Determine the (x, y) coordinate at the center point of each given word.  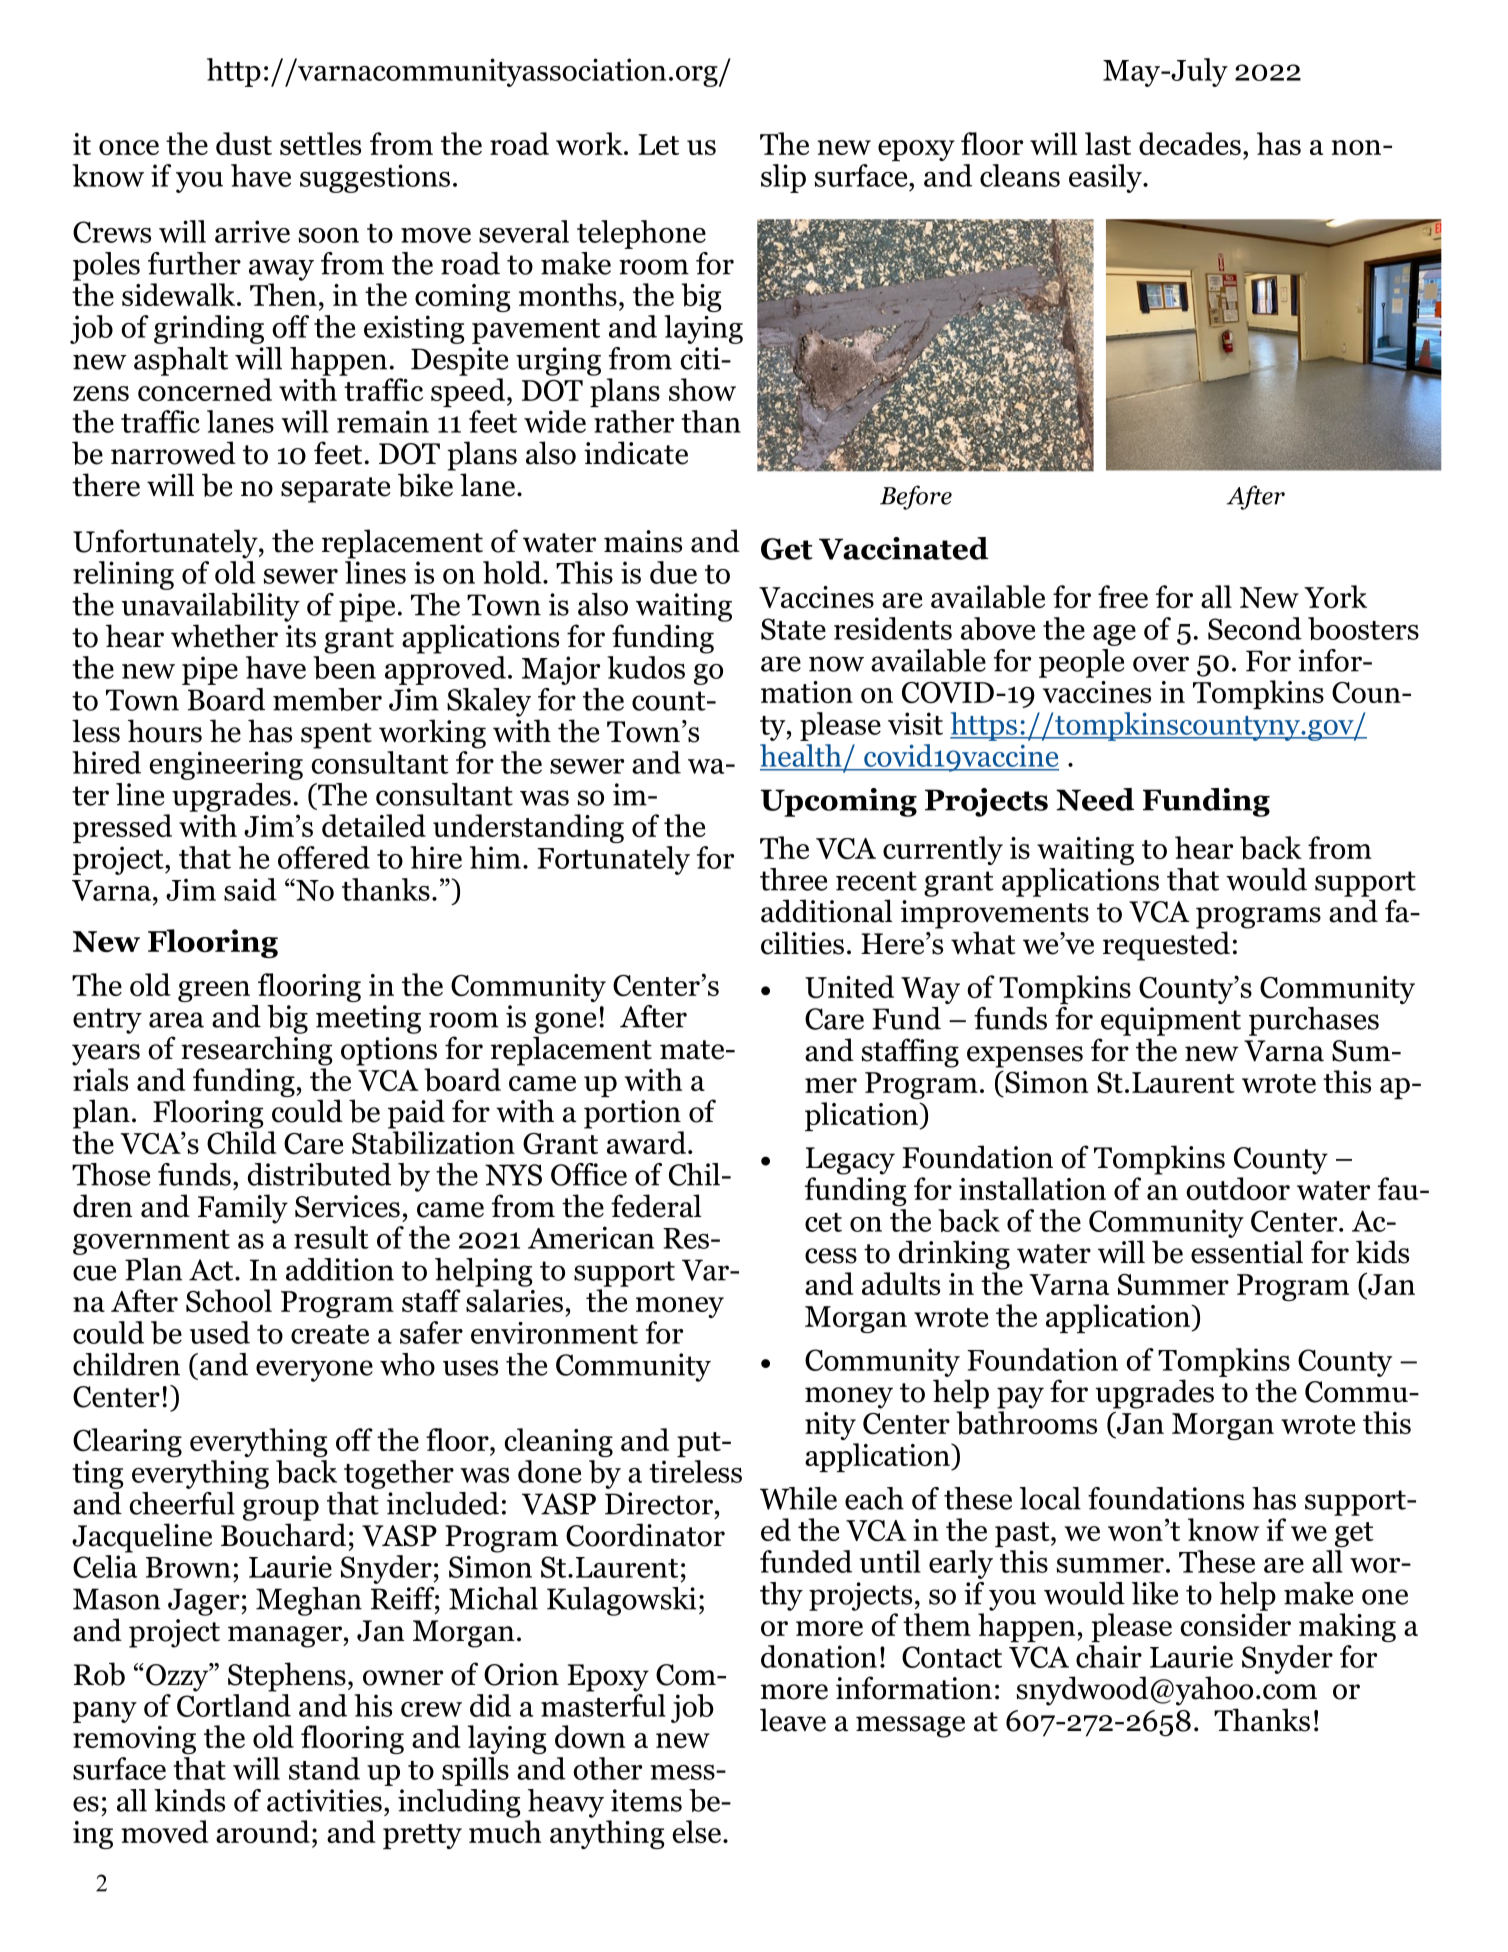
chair (1109, 1656)
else (697, 1831)
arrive (252, 231)
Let (658, 144)
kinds (189, 1800)
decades (1190, 143)
